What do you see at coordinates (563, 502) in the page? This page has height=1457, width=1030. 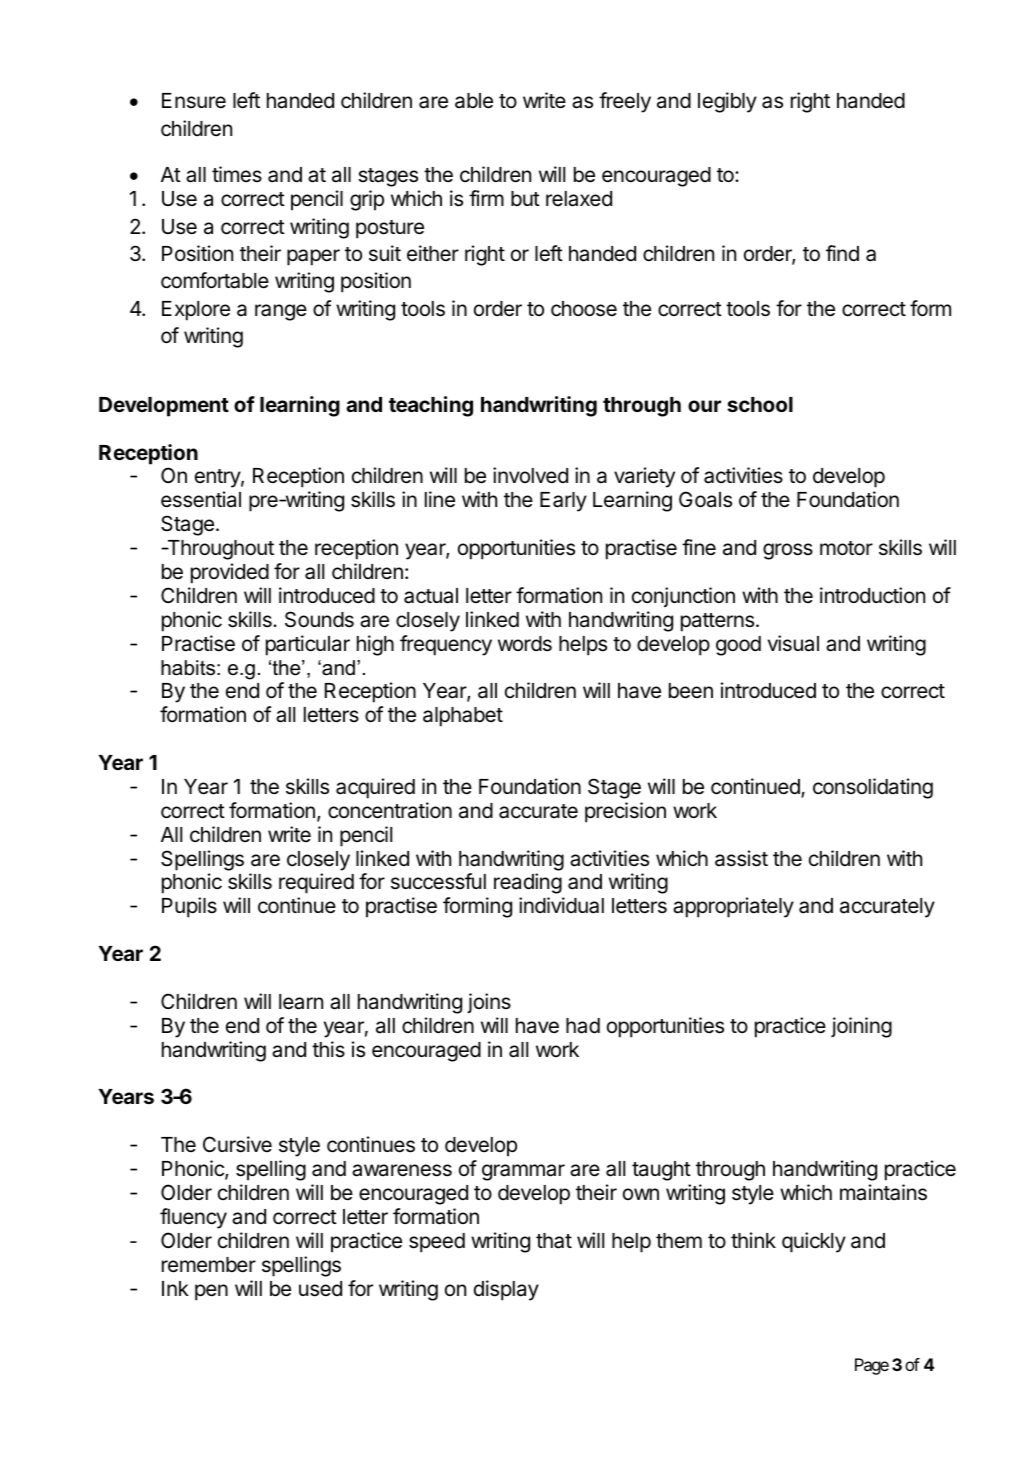 I see `Early` at bounding box center [563, 502].
